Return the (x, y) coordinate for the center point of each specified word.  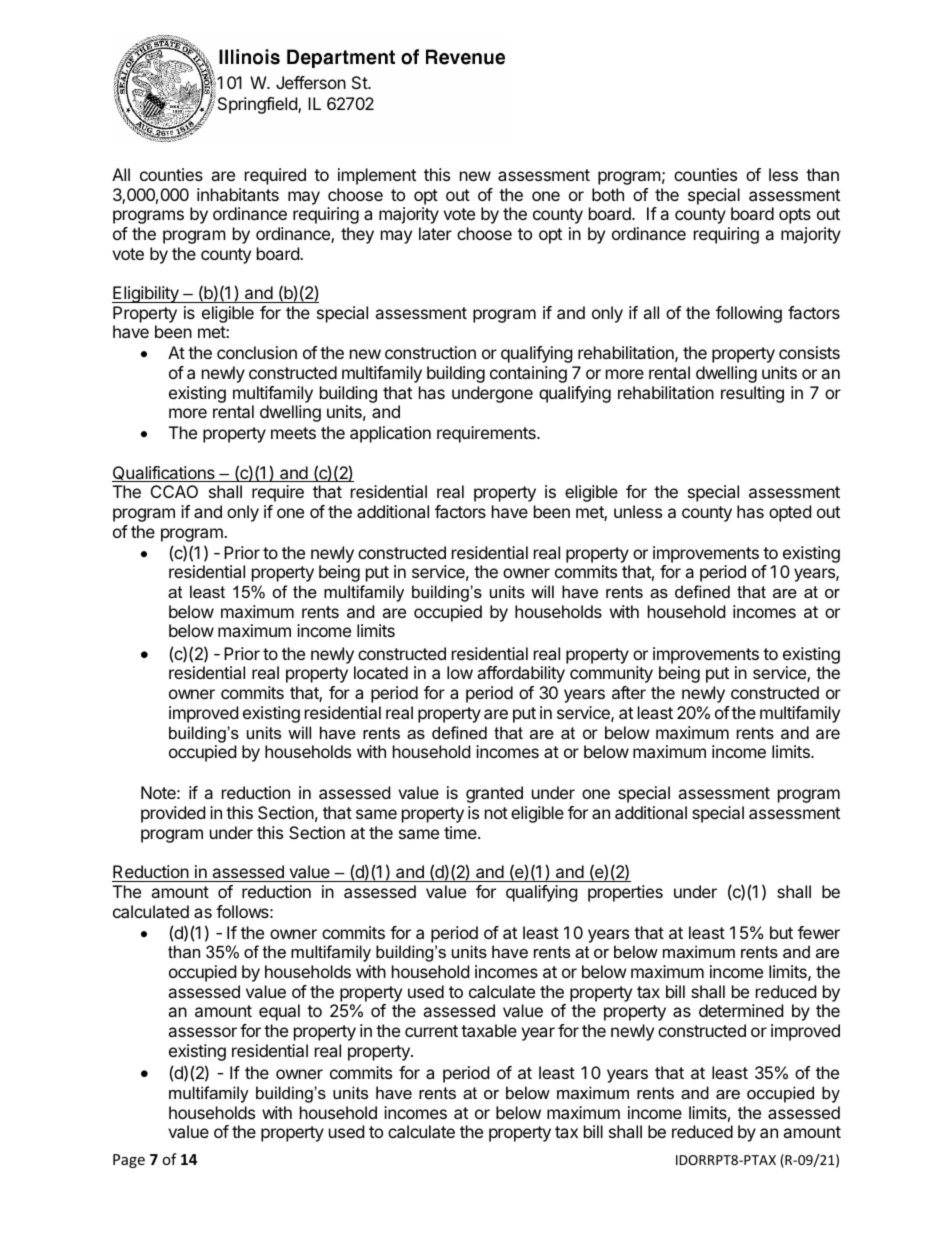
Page (129, 1161)
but (781, 932)
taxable (489, 1030)
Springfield (257, 105)
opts (795, 216)
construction (430, 352)
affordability (521, 674)
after (629, 692)
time (461, 832)
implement (377, 176)
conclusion (257, 352)
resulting (752, 394)
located (381, 672)
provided (173, 814)
